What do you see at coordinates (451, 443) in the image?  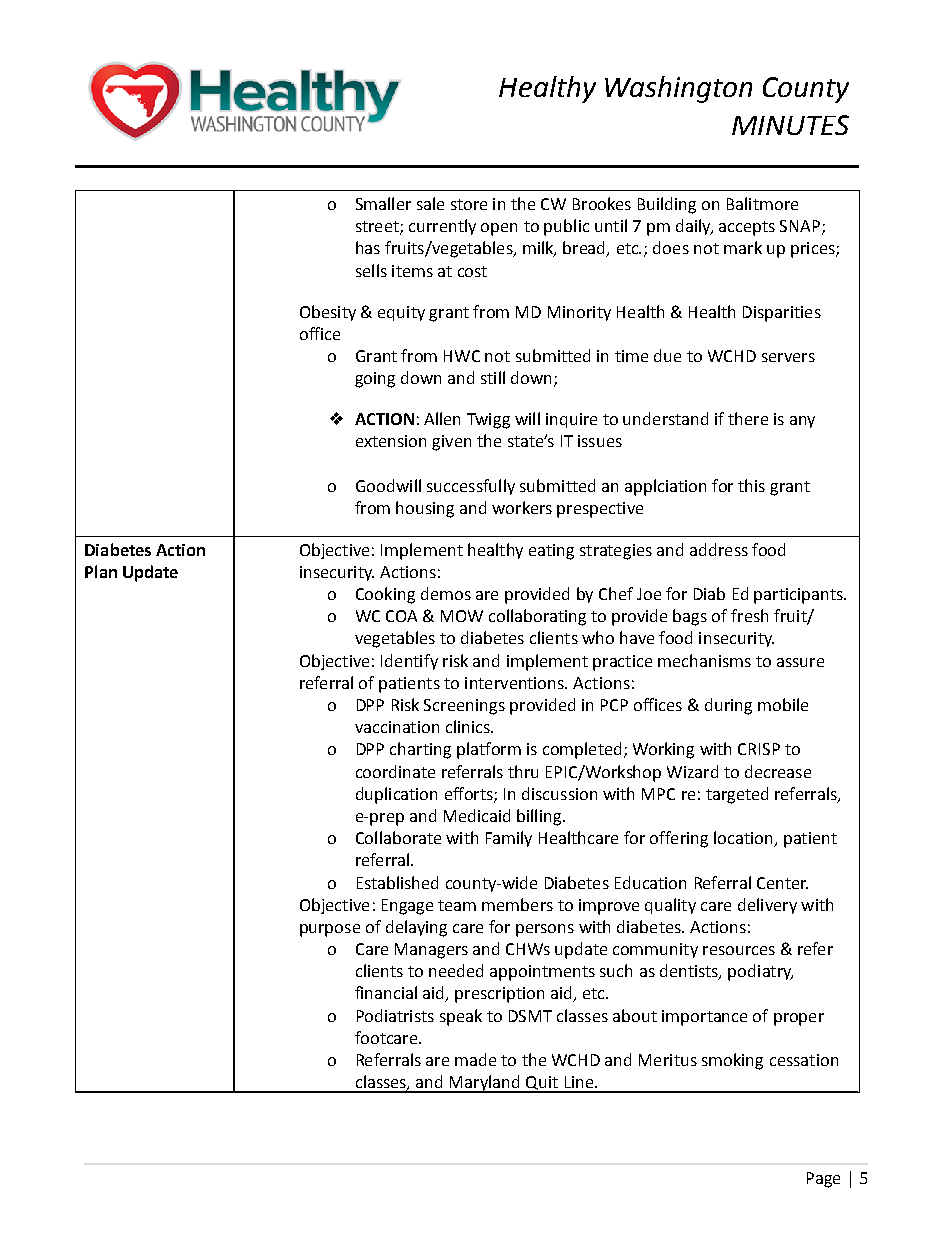 I see `given` at bounding box center [451, 443].
